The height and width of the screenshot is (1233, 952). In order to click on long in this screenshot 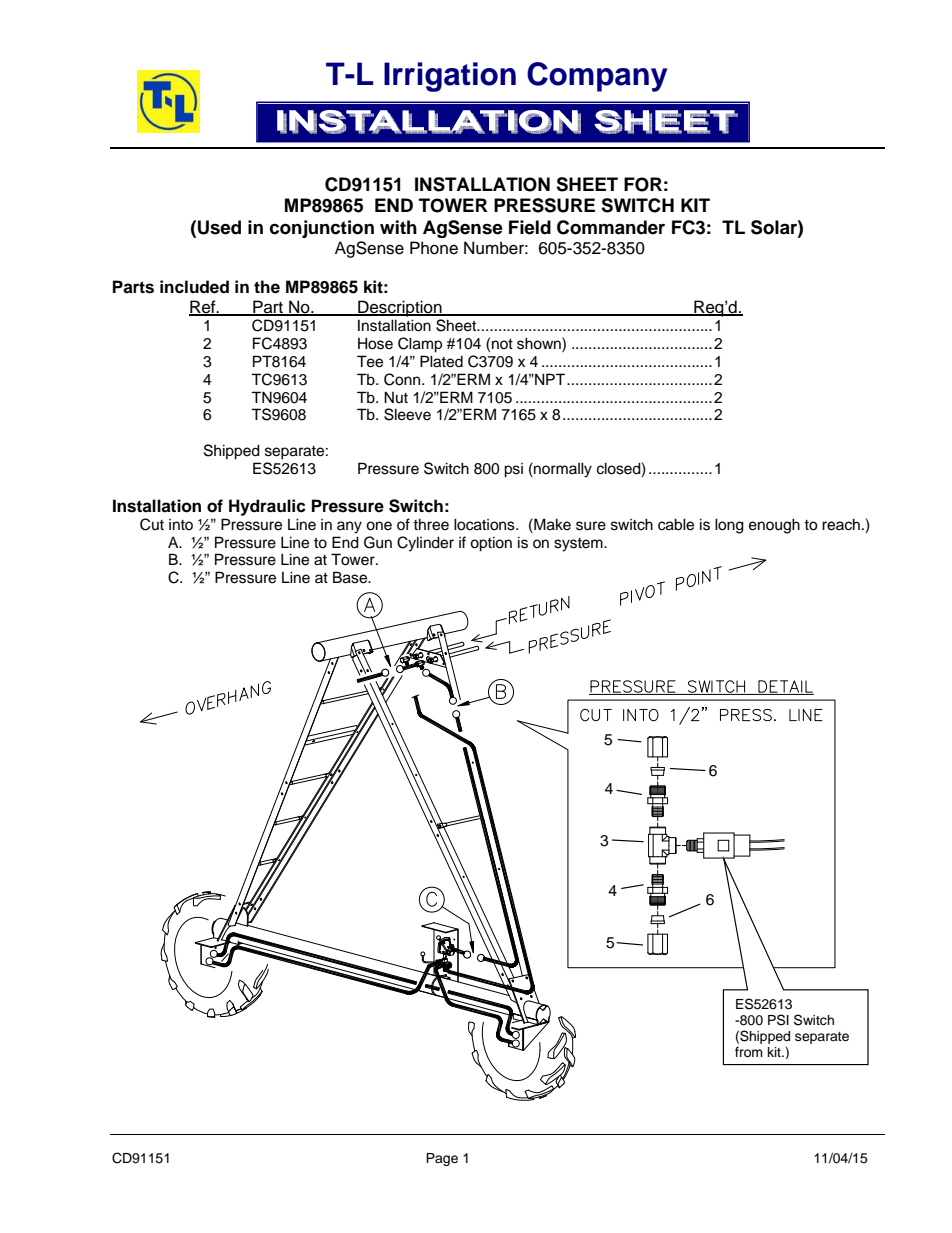, I will do `click(729, 526)`.
